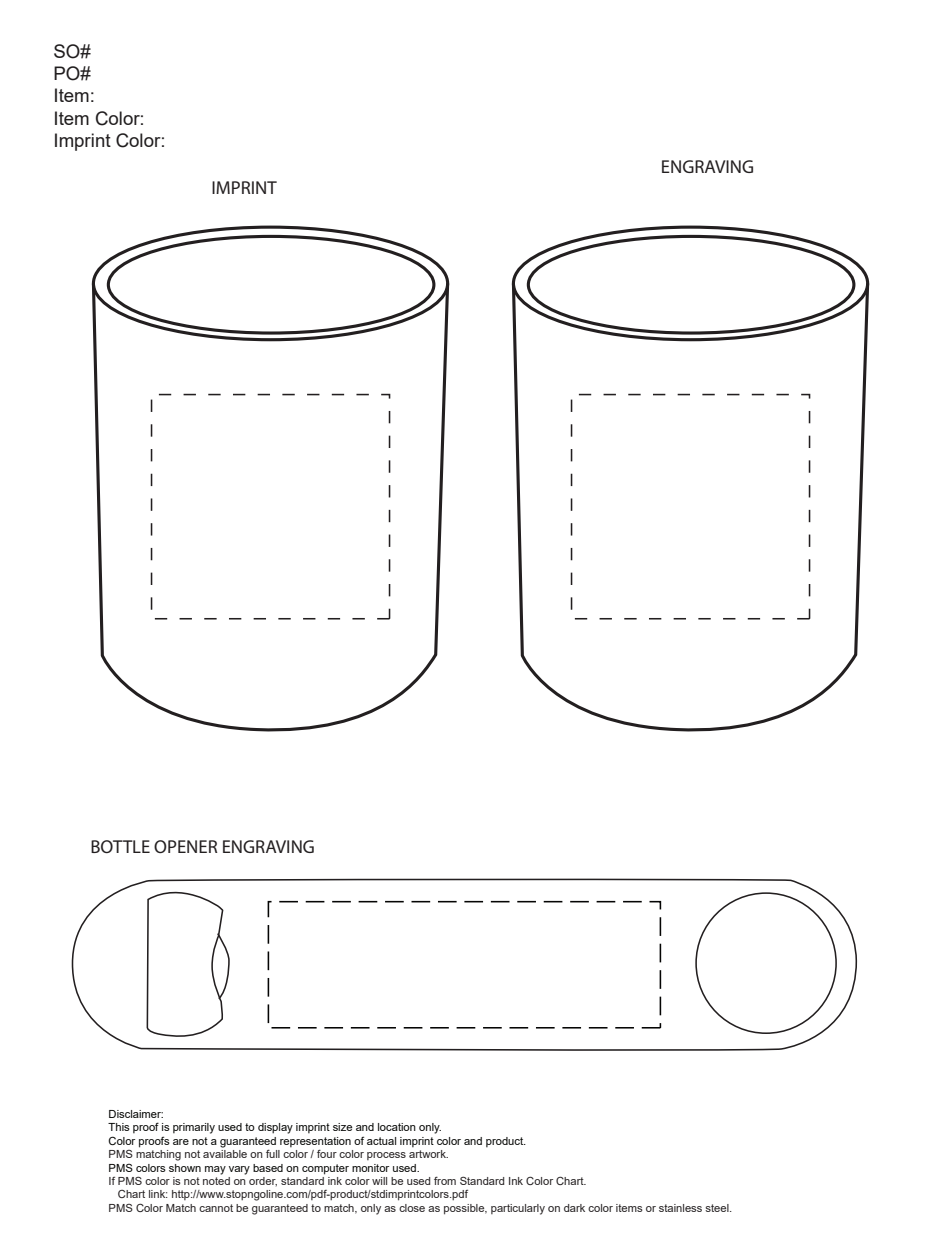 This document has width=952, height=1233. Describe the element at coordinates (386, 1156) in the document. I see `process` at that location.
